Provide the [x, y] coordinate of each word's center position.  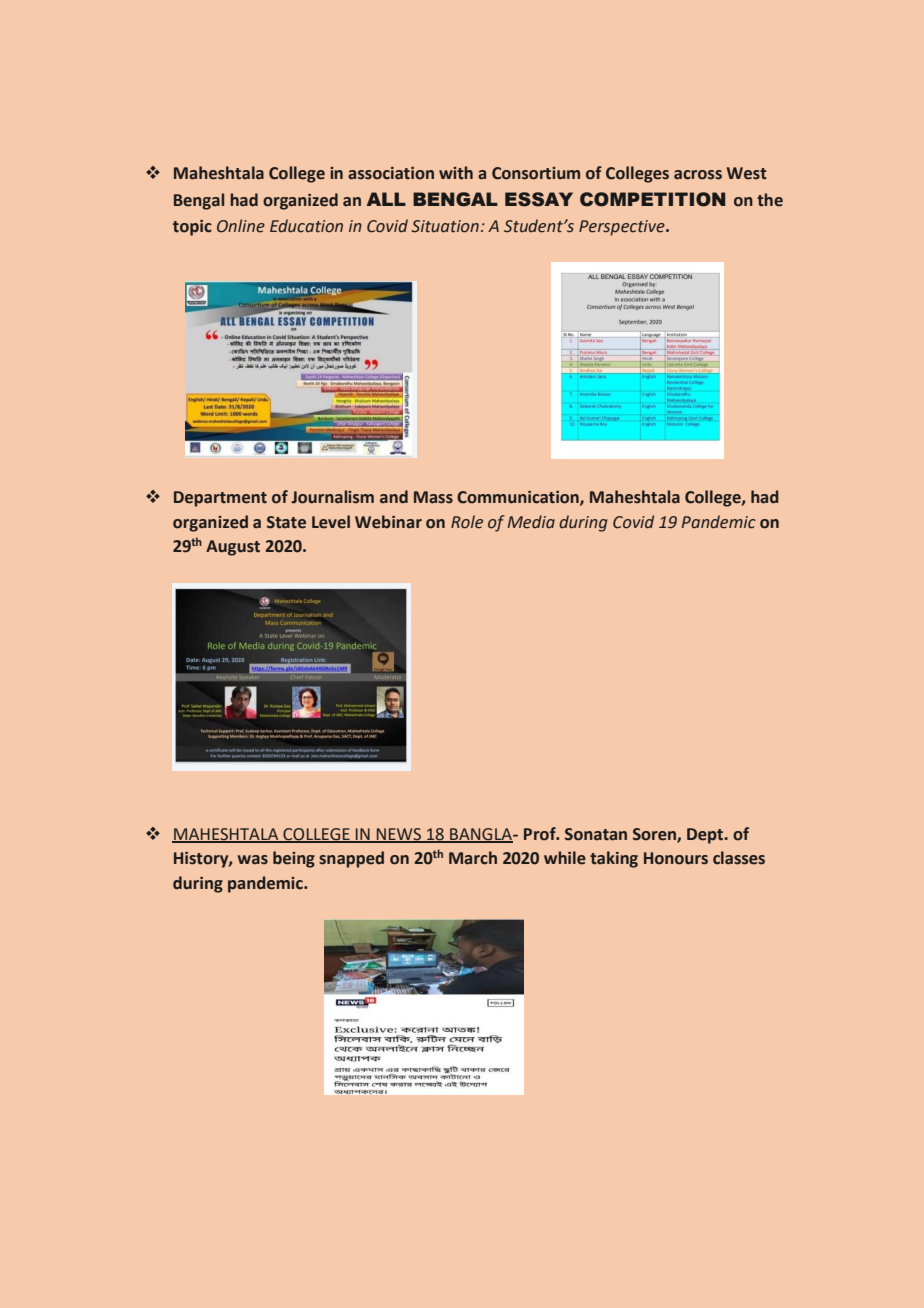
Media [531, 522]
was [253, 860]
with [456, 173]
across [698, 175]
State [286, 522]
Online [241, 226]
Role [467, 522]
